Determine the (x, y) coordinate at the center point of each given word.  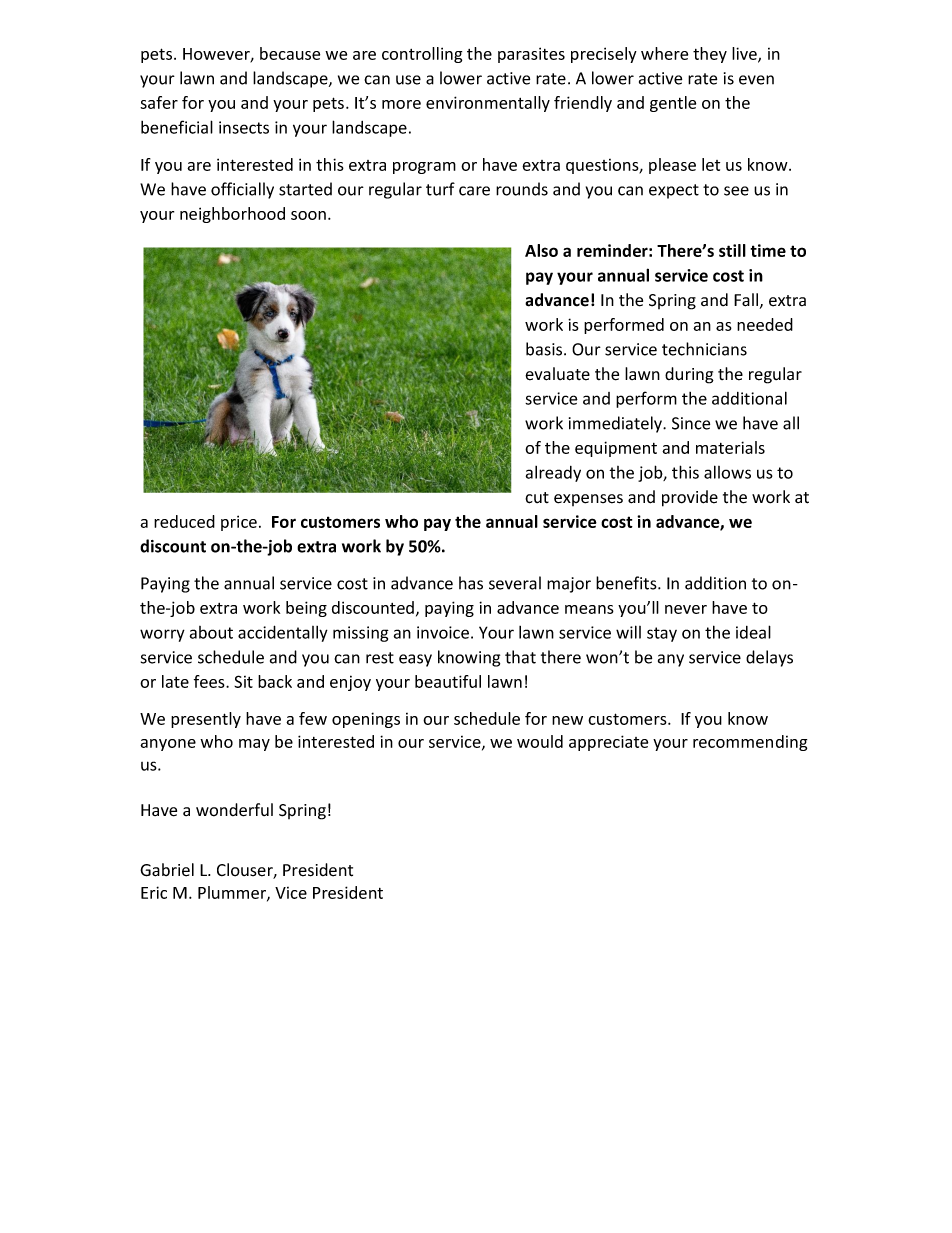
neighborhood (232, 215)
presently (206, 720)
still (732, 250)
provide (690, 498)
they (710, 55)
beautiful (448, 681)
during (689, 375)
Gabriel (167, 870)
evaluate (557, 374)
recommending (750, 743)
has (471, 583)
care (474, 191)
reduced (184, 521)
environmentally (488, 104)
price (239, 523)
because (290, 53)
